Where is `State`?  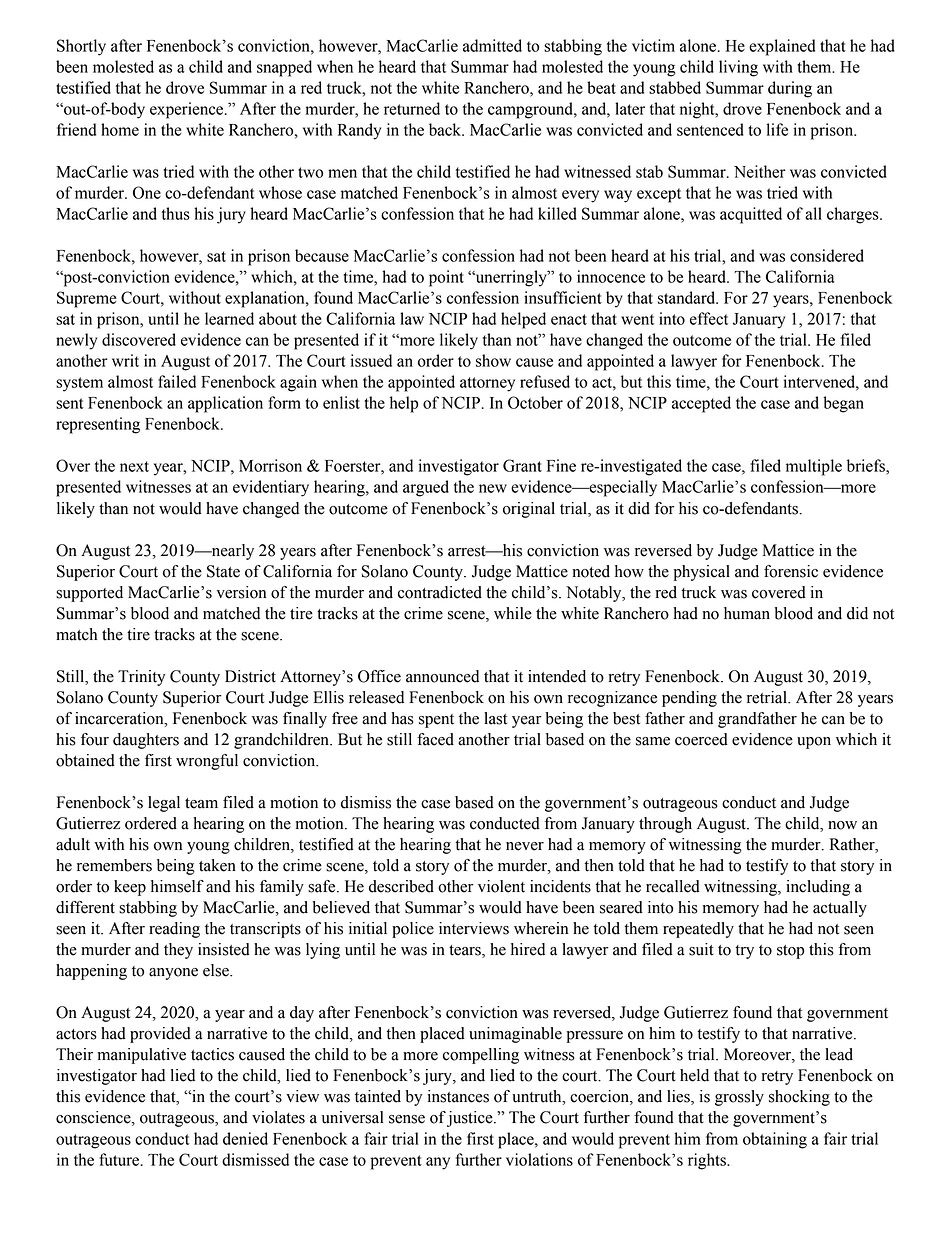 State is located at coordinates (223, 571).
